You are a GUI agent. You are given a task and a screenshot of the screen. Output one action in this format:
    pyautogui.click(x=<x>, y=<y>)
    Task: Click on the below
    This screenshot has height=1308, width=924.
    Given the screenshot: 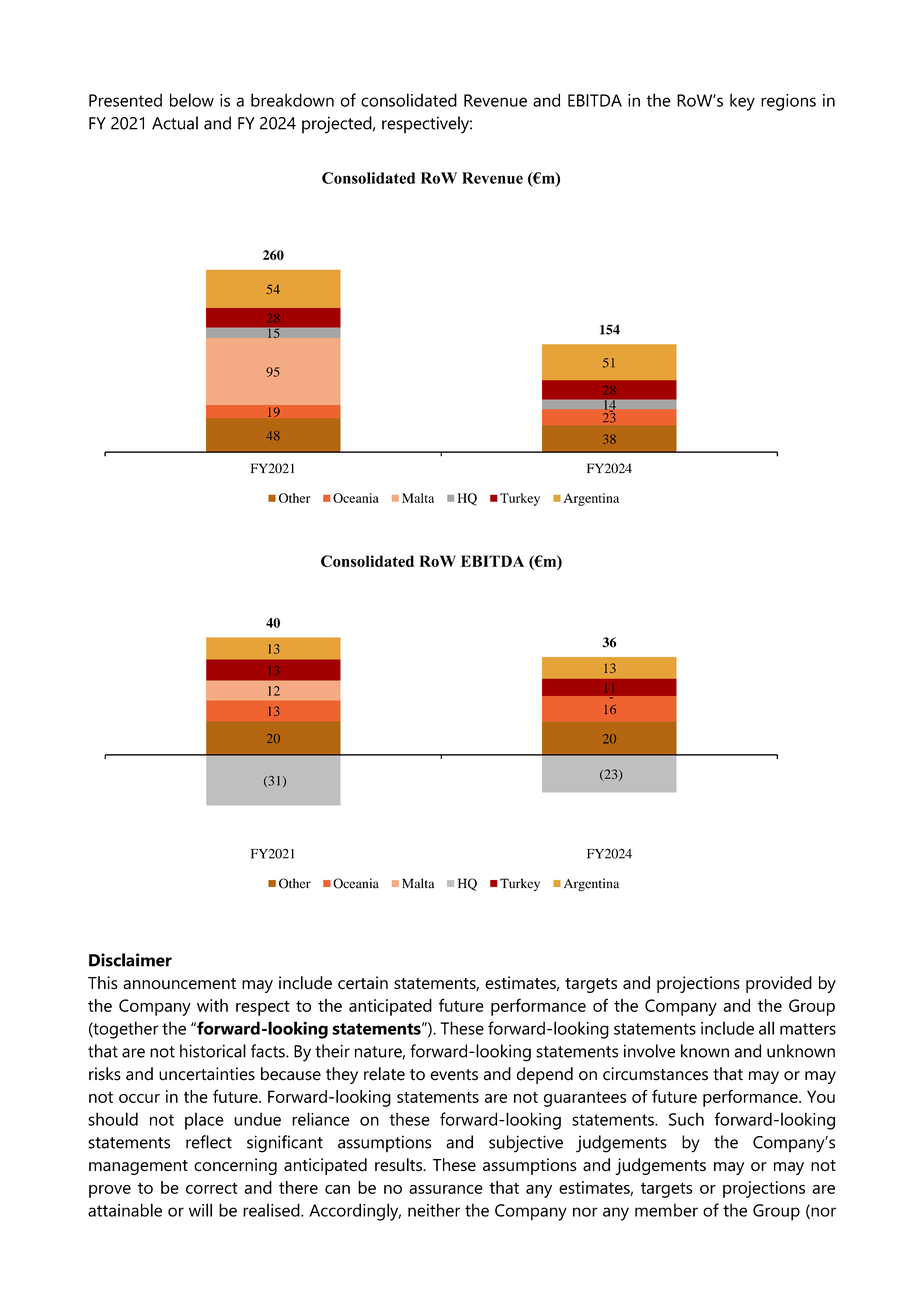 What is the action you would take?
    pyautogui.click(x=192, y=100)
